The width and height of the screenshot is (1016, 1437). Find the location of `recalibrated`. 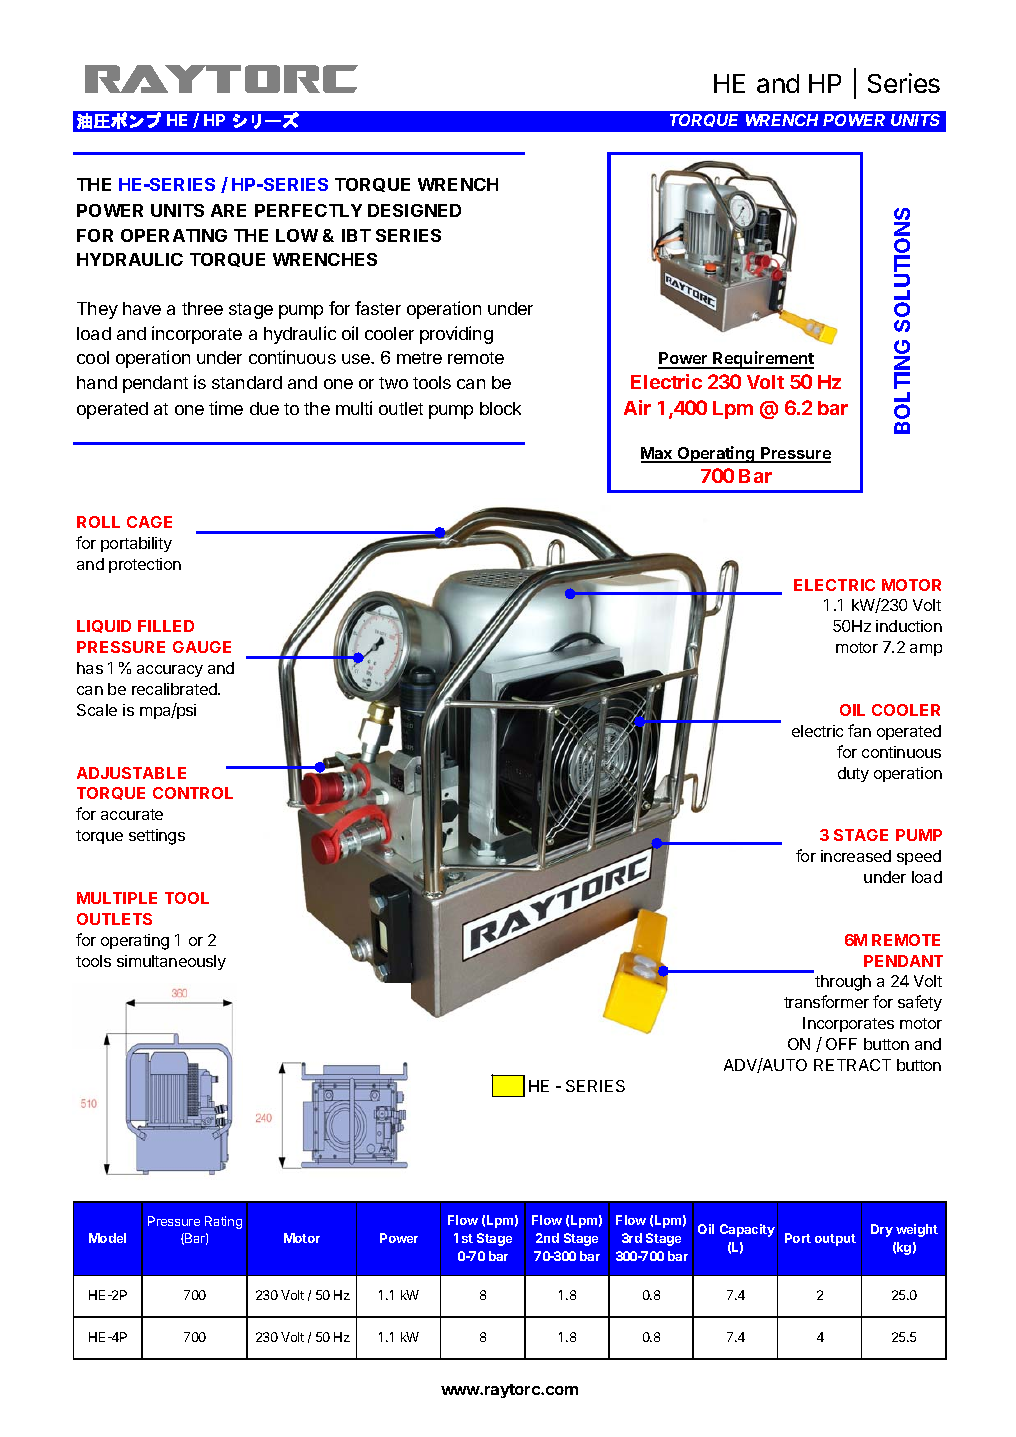

recalibrated is located at coordinates (175, 689).
